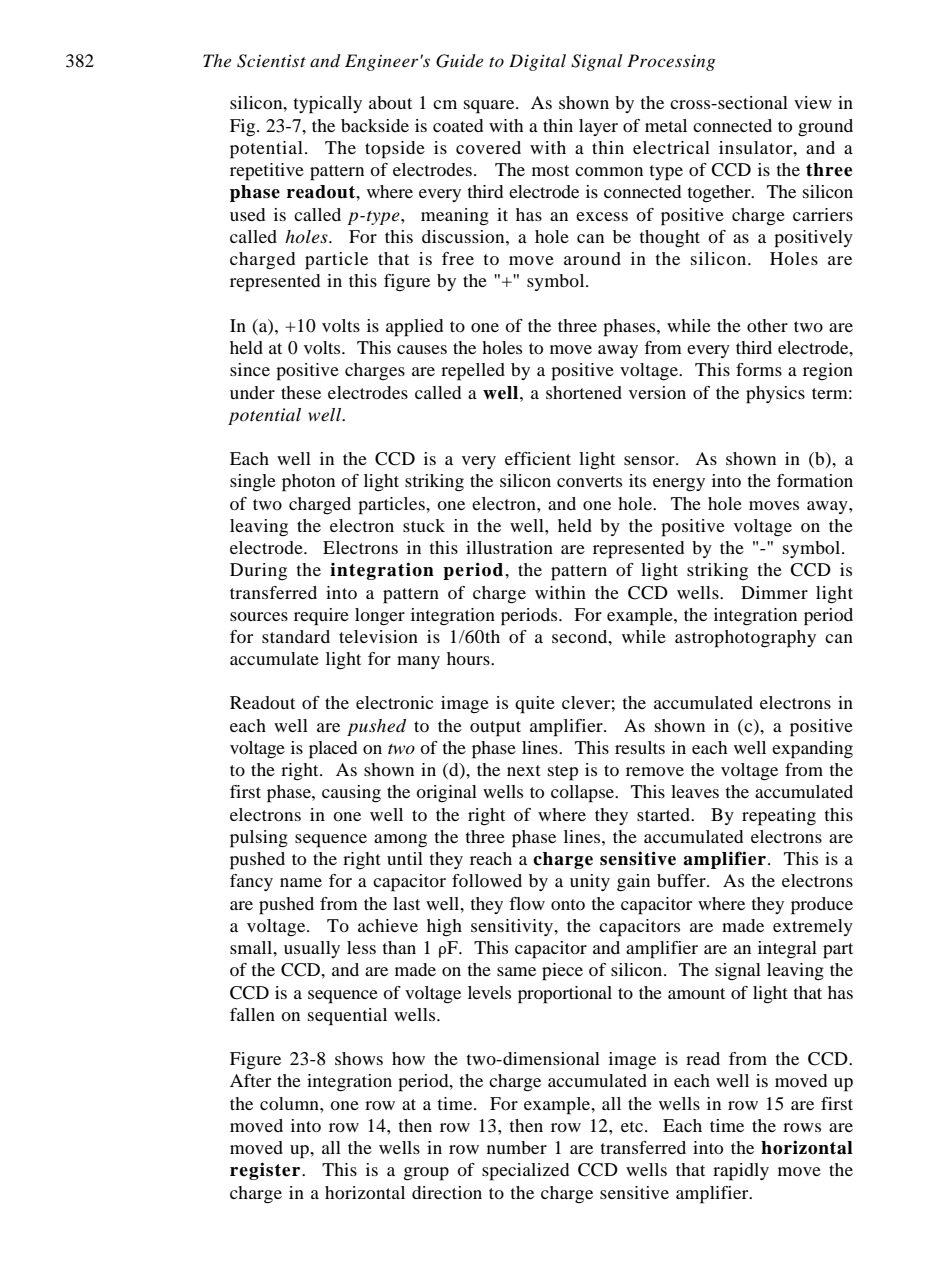  What do you see at coordinates (537, 62) in the image?
I see `Digital` at bounding box center [537, 62].
